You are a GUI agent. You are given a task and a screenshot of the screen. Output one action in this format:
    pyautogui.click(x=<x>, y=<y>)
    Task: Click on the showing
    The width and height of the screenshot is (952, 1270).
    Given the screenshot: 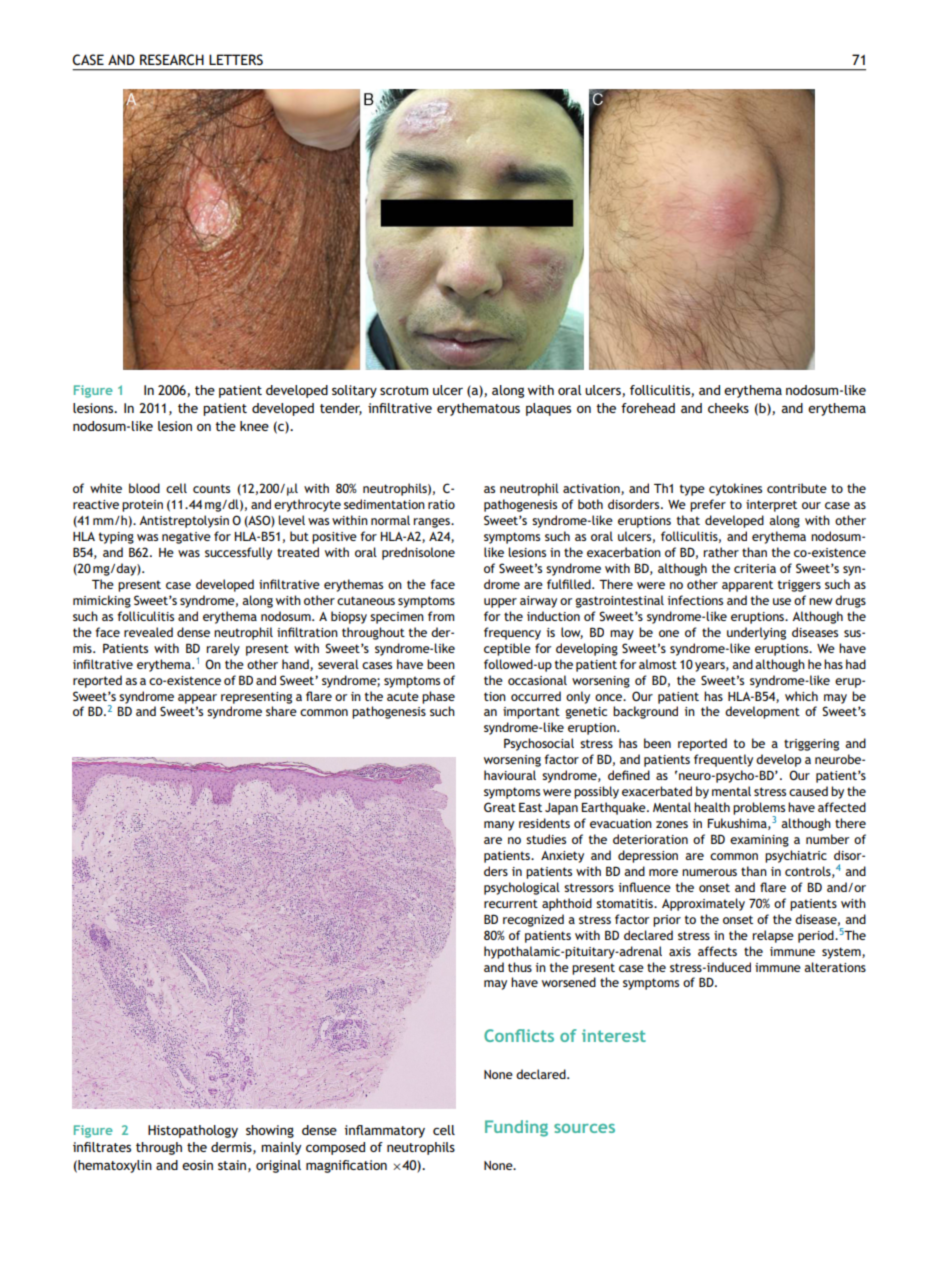 What is the action you would take?
    pyautogui.click(x=270, y=1131)
